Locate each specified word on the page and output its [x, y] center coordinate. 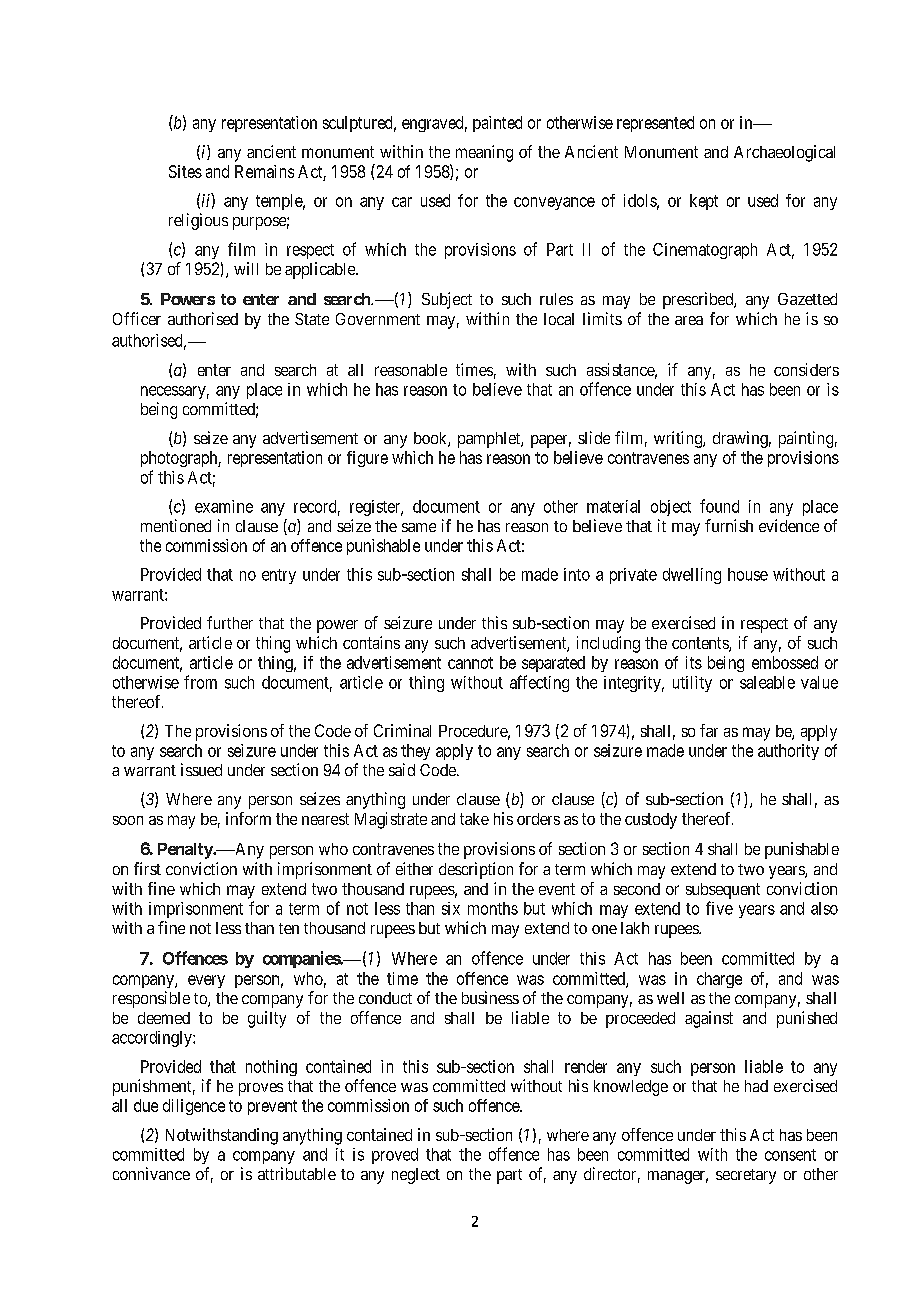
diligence [194, 1107]
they [415, 752]
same [419, 527]
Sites [185, 171]
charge [719, 980]
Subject [447, 300]
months [493, 908]
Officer [137, 318]
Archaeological [784, 153]
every [206, 981]
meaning [484, 153]
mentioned [176, 525]
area [689, 320]
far [709, 730]
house [748, 574]
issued [201, 769]
